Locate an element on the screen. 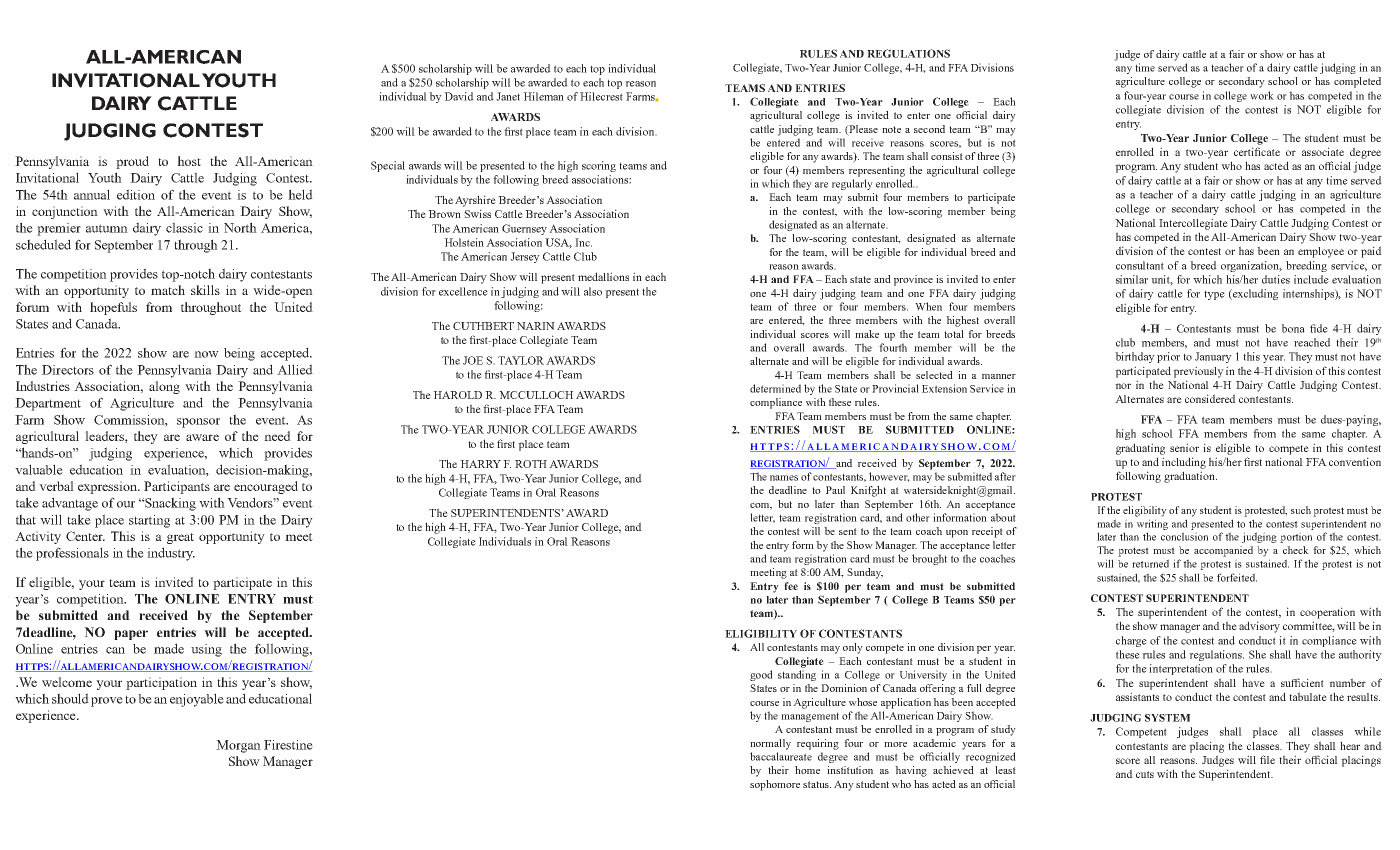  graduation is located at coordinates (1190, 477).
